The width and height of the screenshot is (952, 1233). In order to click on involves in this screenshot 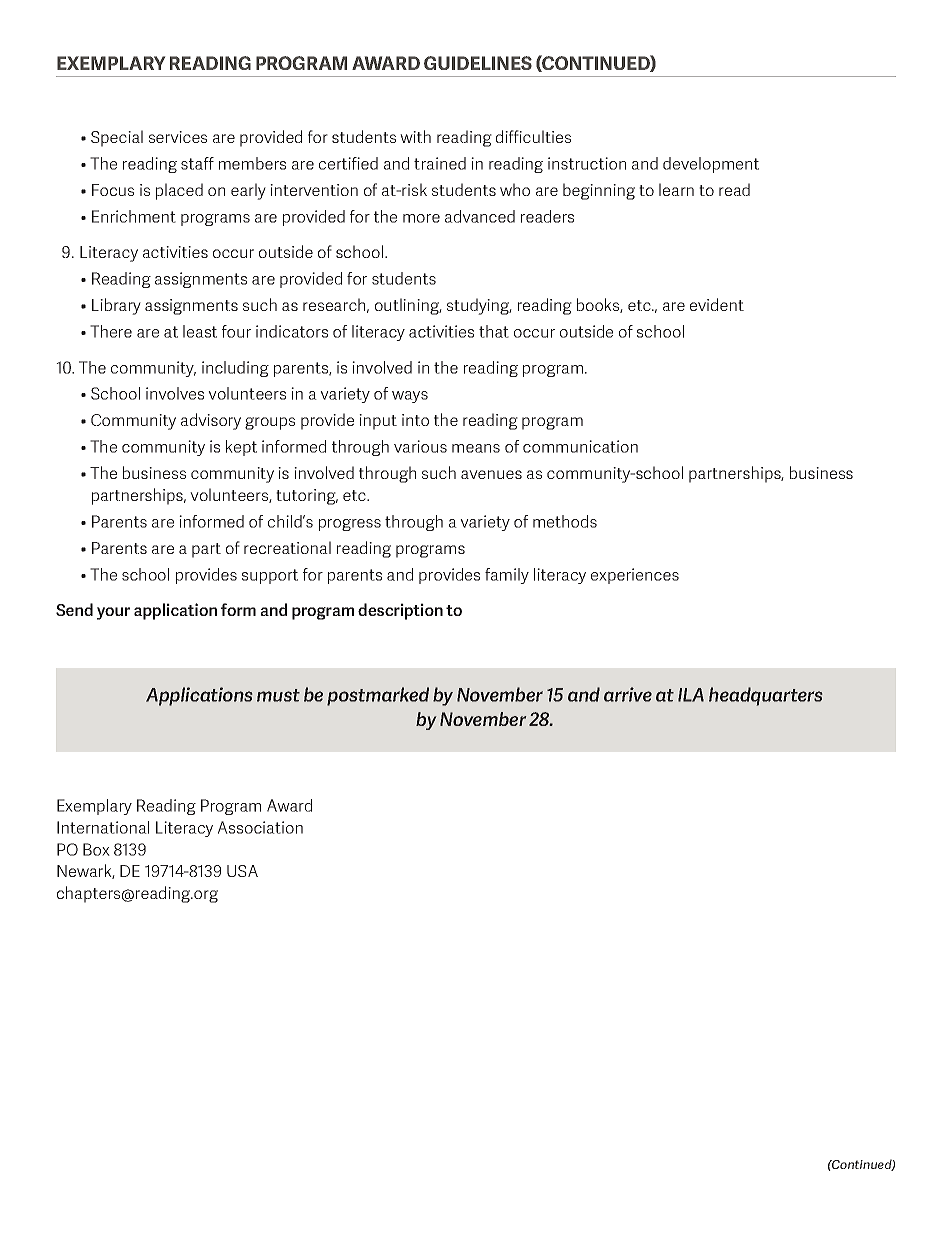, I will do `click(175, 393)`.
